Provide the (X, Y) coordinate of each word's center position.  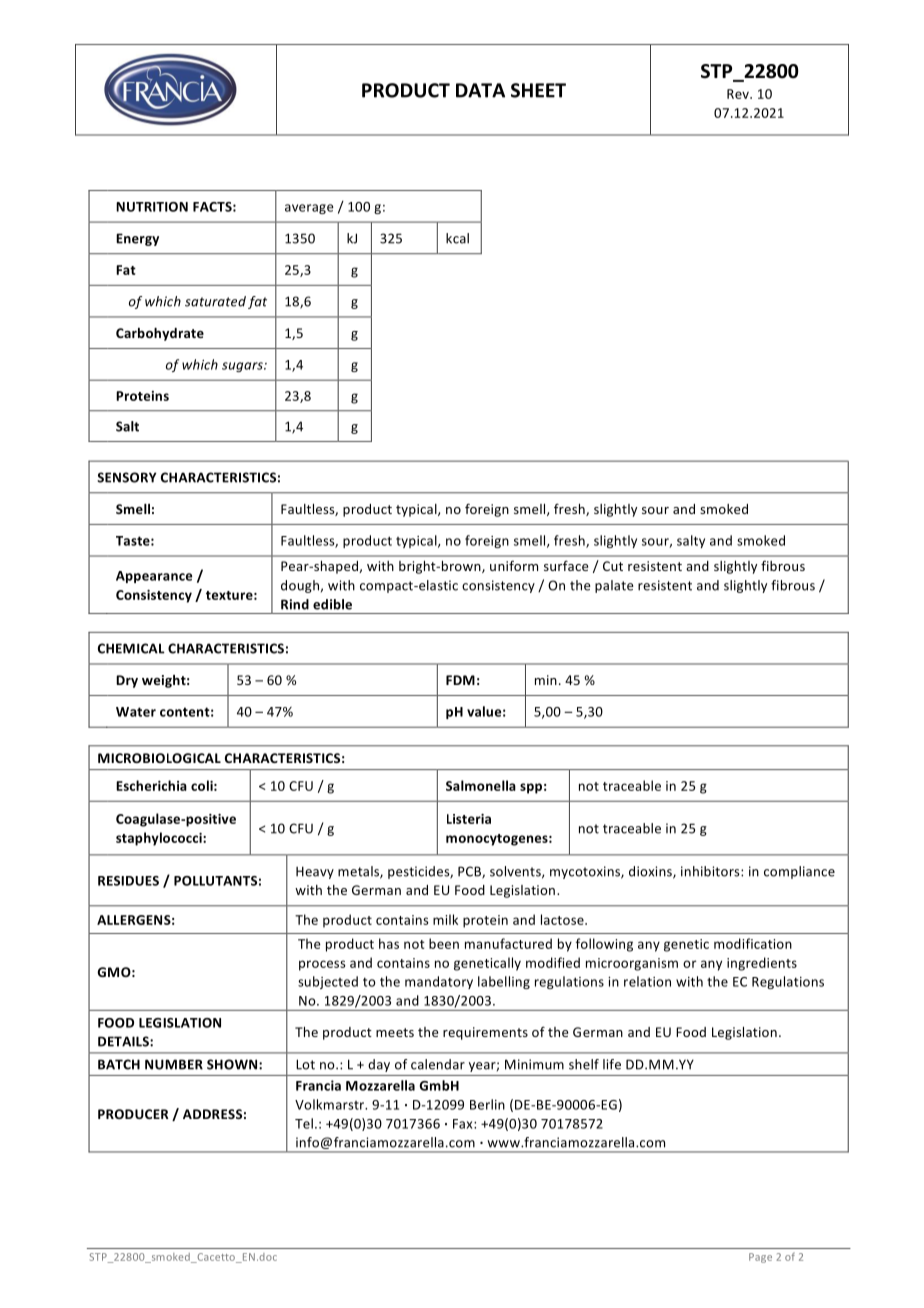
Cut (613, 566)
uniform (514, 565)
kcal (457, 238)
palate (614, 586)
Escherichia (151, 785)
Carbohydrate (160, 334)
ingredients (762, 964)
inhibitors (711, 871)
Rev (739, 94)
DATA (480, 90)
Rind (295, 604)
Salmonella (481, 785)
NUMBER (174, 1064)
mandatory (439, 982)
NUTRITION (152, 207)
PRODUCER (133, 1114)
